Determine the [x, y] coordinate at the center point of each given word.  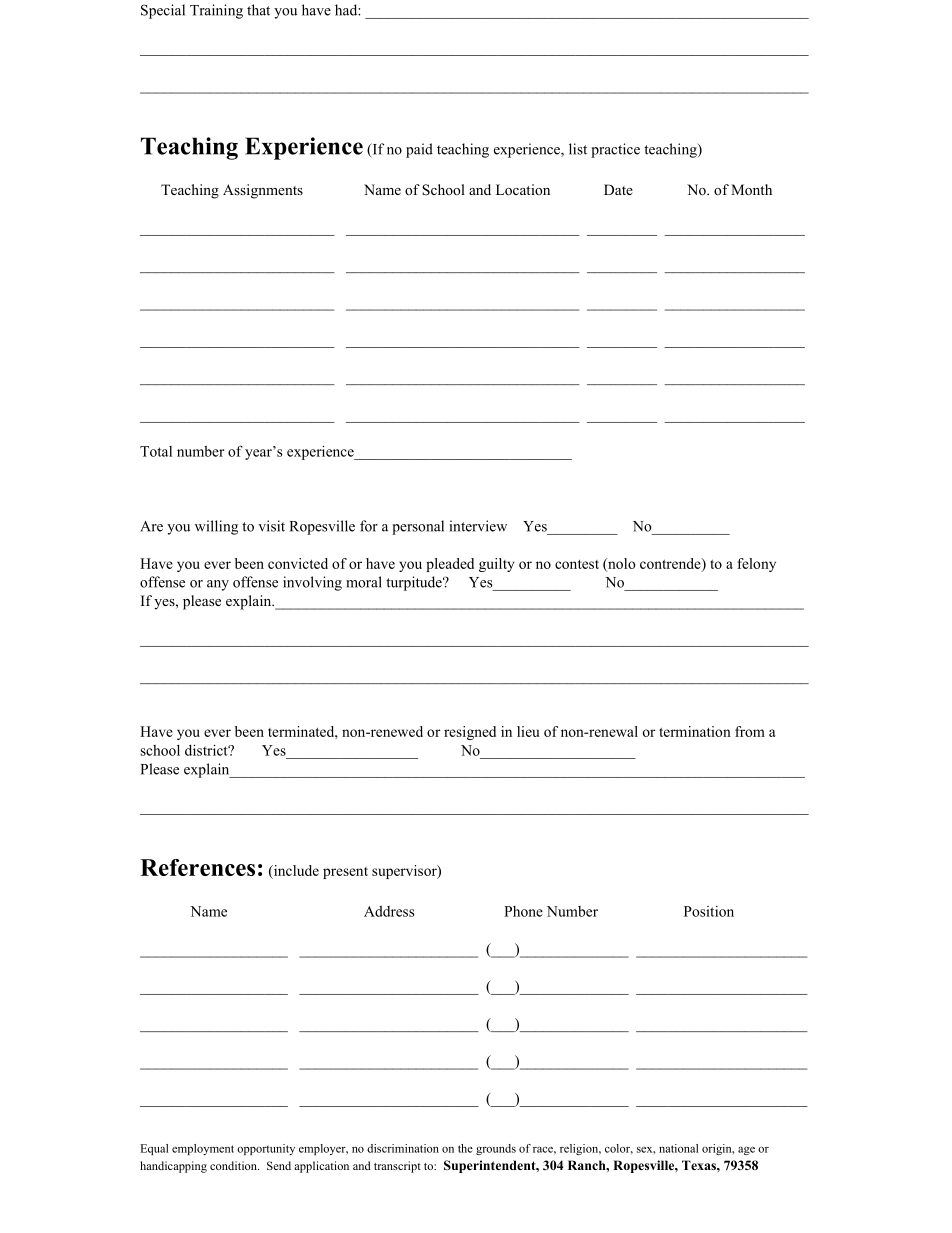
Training [216, 11]
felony [756, 565]
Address [389, 911]
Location [523, 189]
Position [709, 911]
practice [615, 150]
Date [618, 189]
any [218, 585]
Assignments [263, 191]
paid [419, 150]
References [197, 867]
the [465, 1148]
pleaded [450, 565]
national [678, 1148]
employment [203, 1149]
